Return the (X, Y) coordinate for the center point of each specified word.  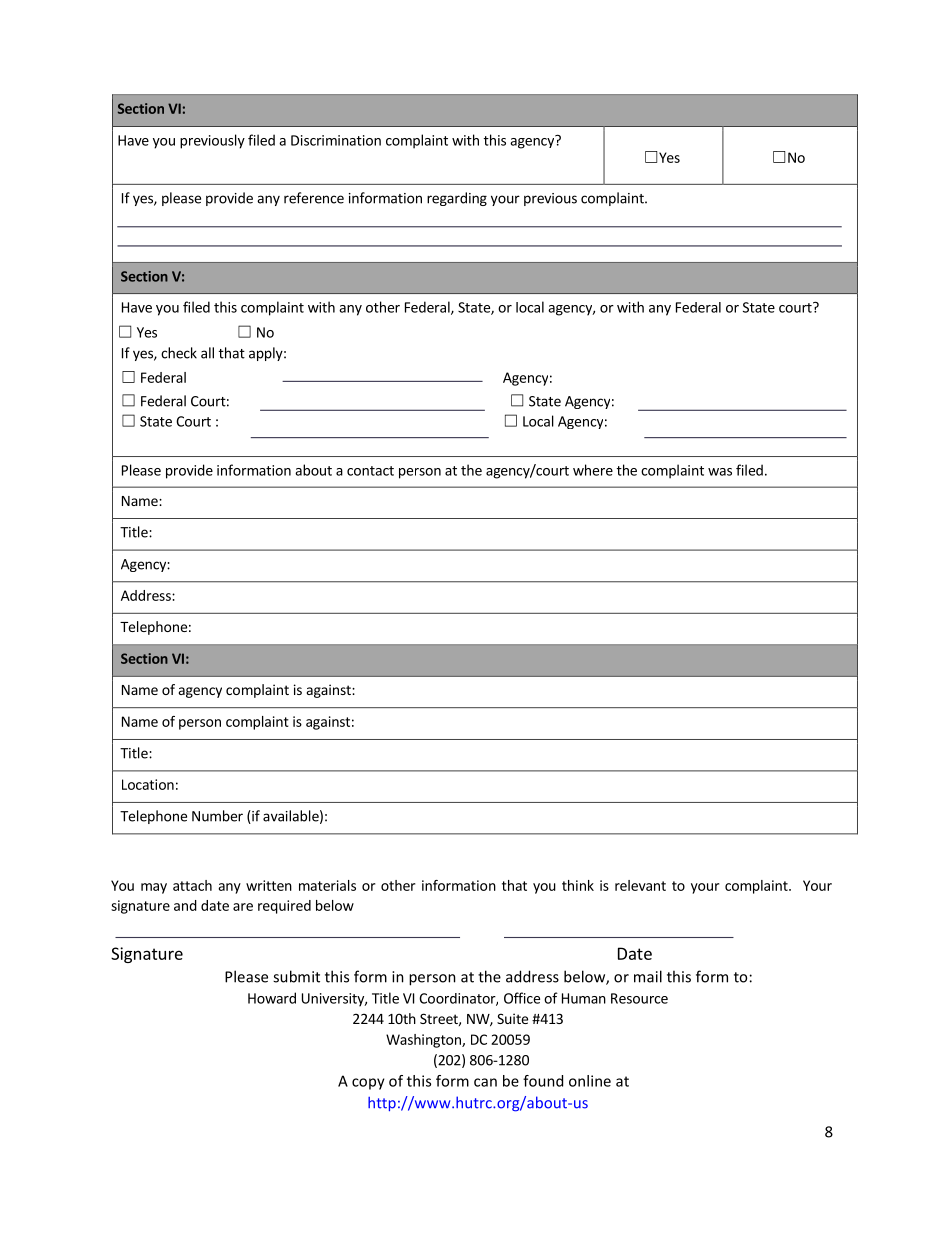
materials (327, 885)
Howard (272, 998)
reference (314, 198)
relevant (640, 885)
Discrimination (336, 140)
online (590, 1081)
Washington (424, 1041)
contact (370, 471)
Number (217, 816)
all (207, 353)
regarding (457, 199)
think (578, 885)
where (593, 470)
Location (148, 784)
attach (192, 885)
